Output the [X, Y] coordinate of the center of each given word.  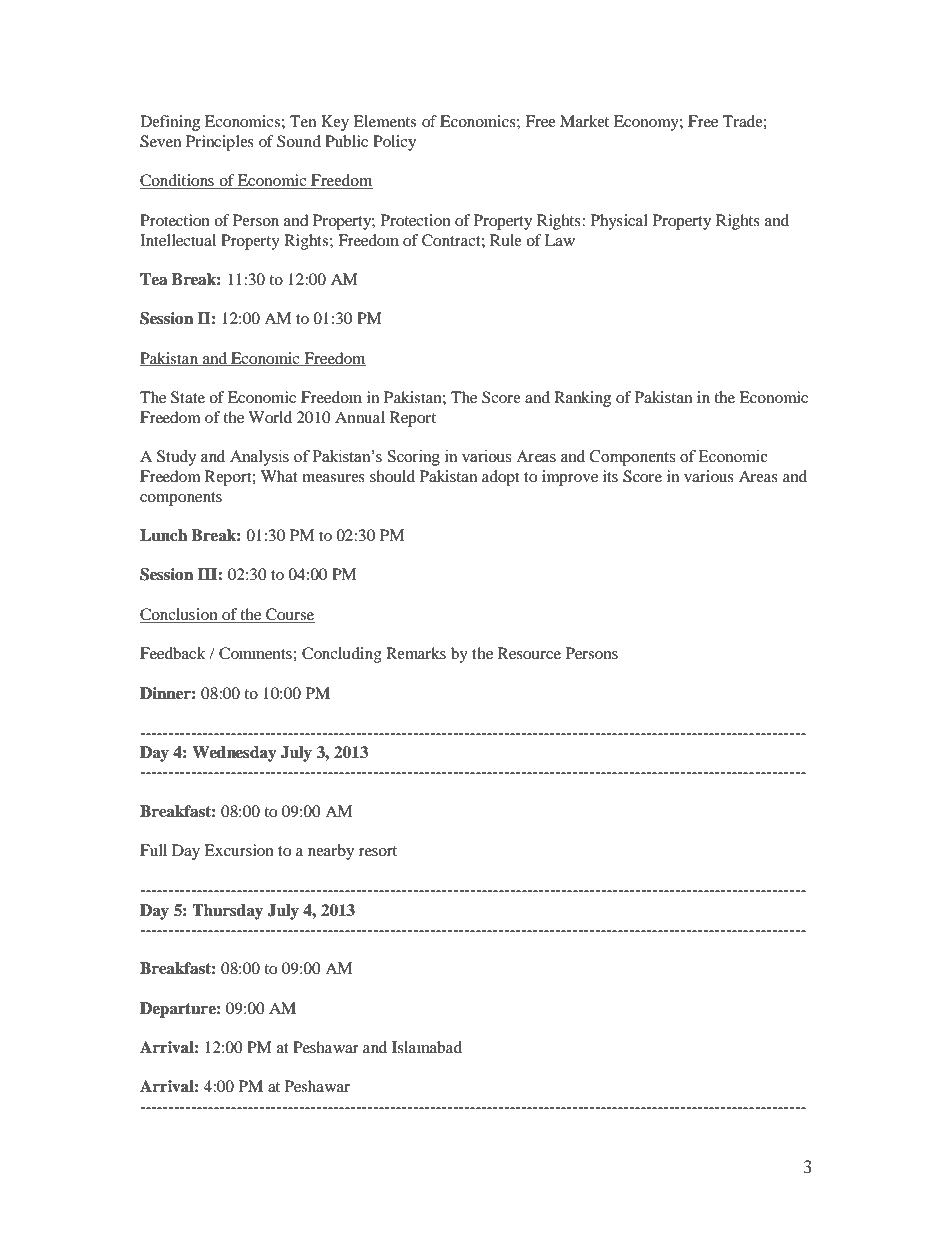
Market [584, 121]
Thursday [227, 912]
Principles [220, 143]
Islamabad [427, 1047]
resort [378, 851]
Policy [394, 143]
